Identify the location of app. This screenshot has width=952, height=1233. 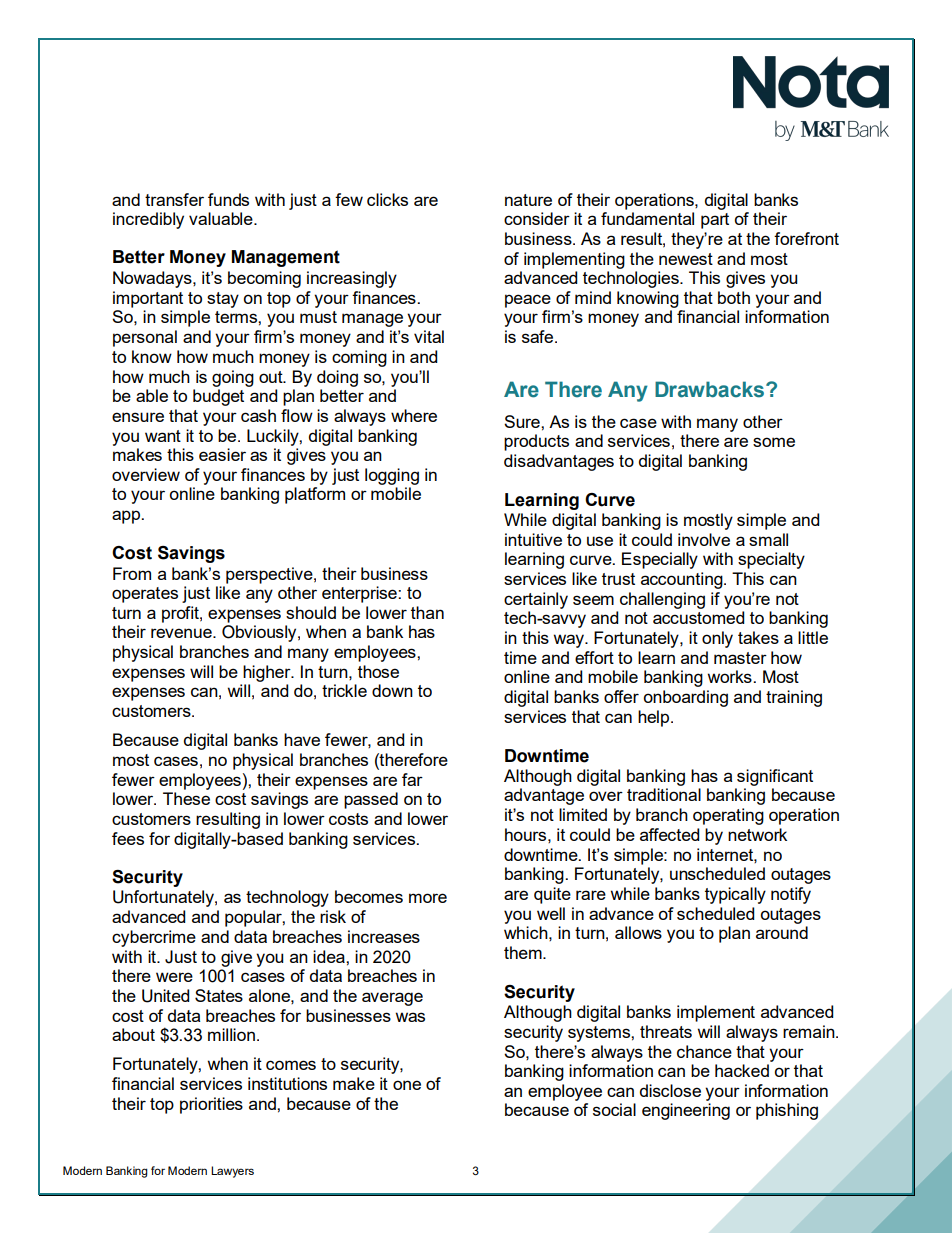
(127, 517).
